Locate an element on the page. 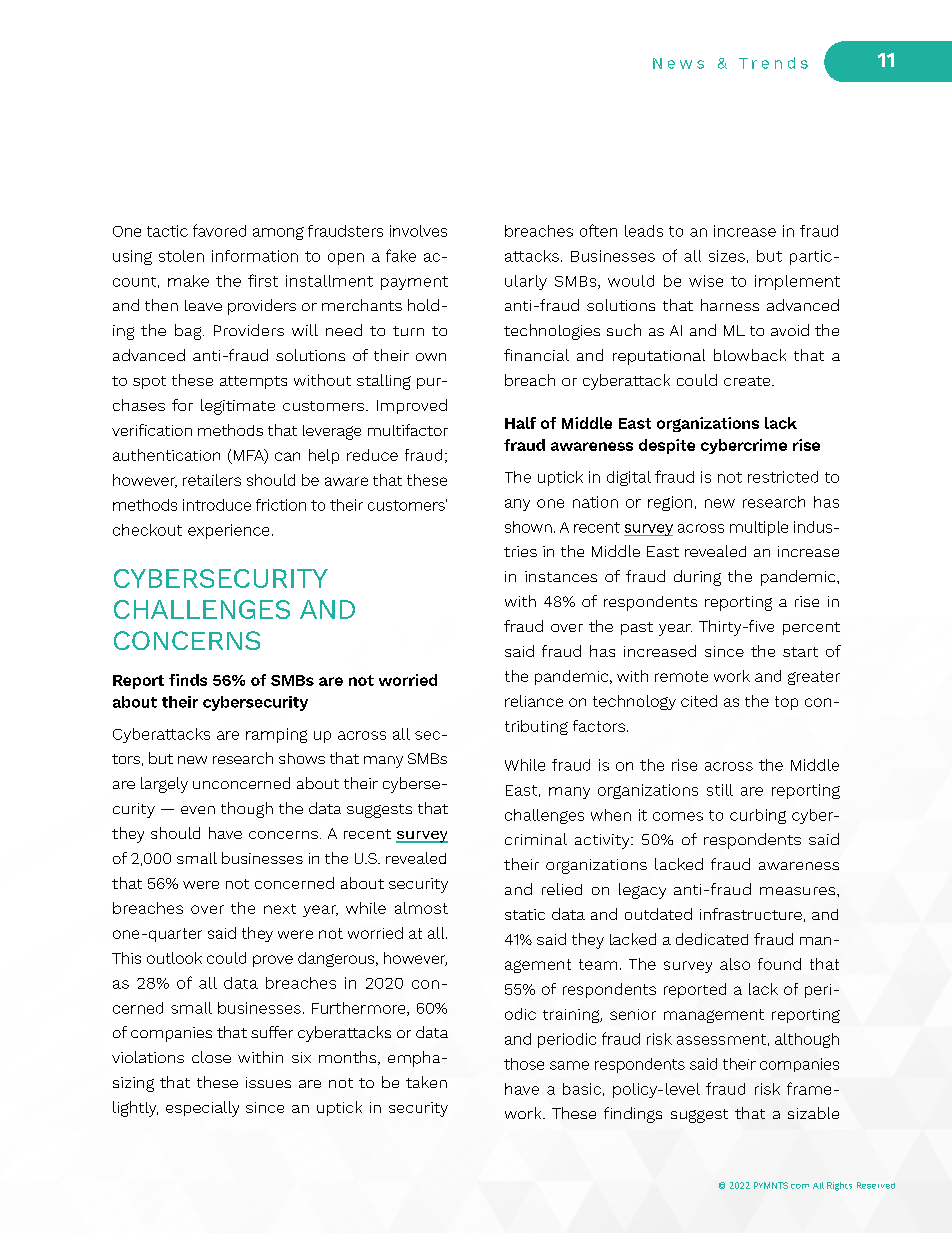  checkout is located at coordinates (147, 530).
